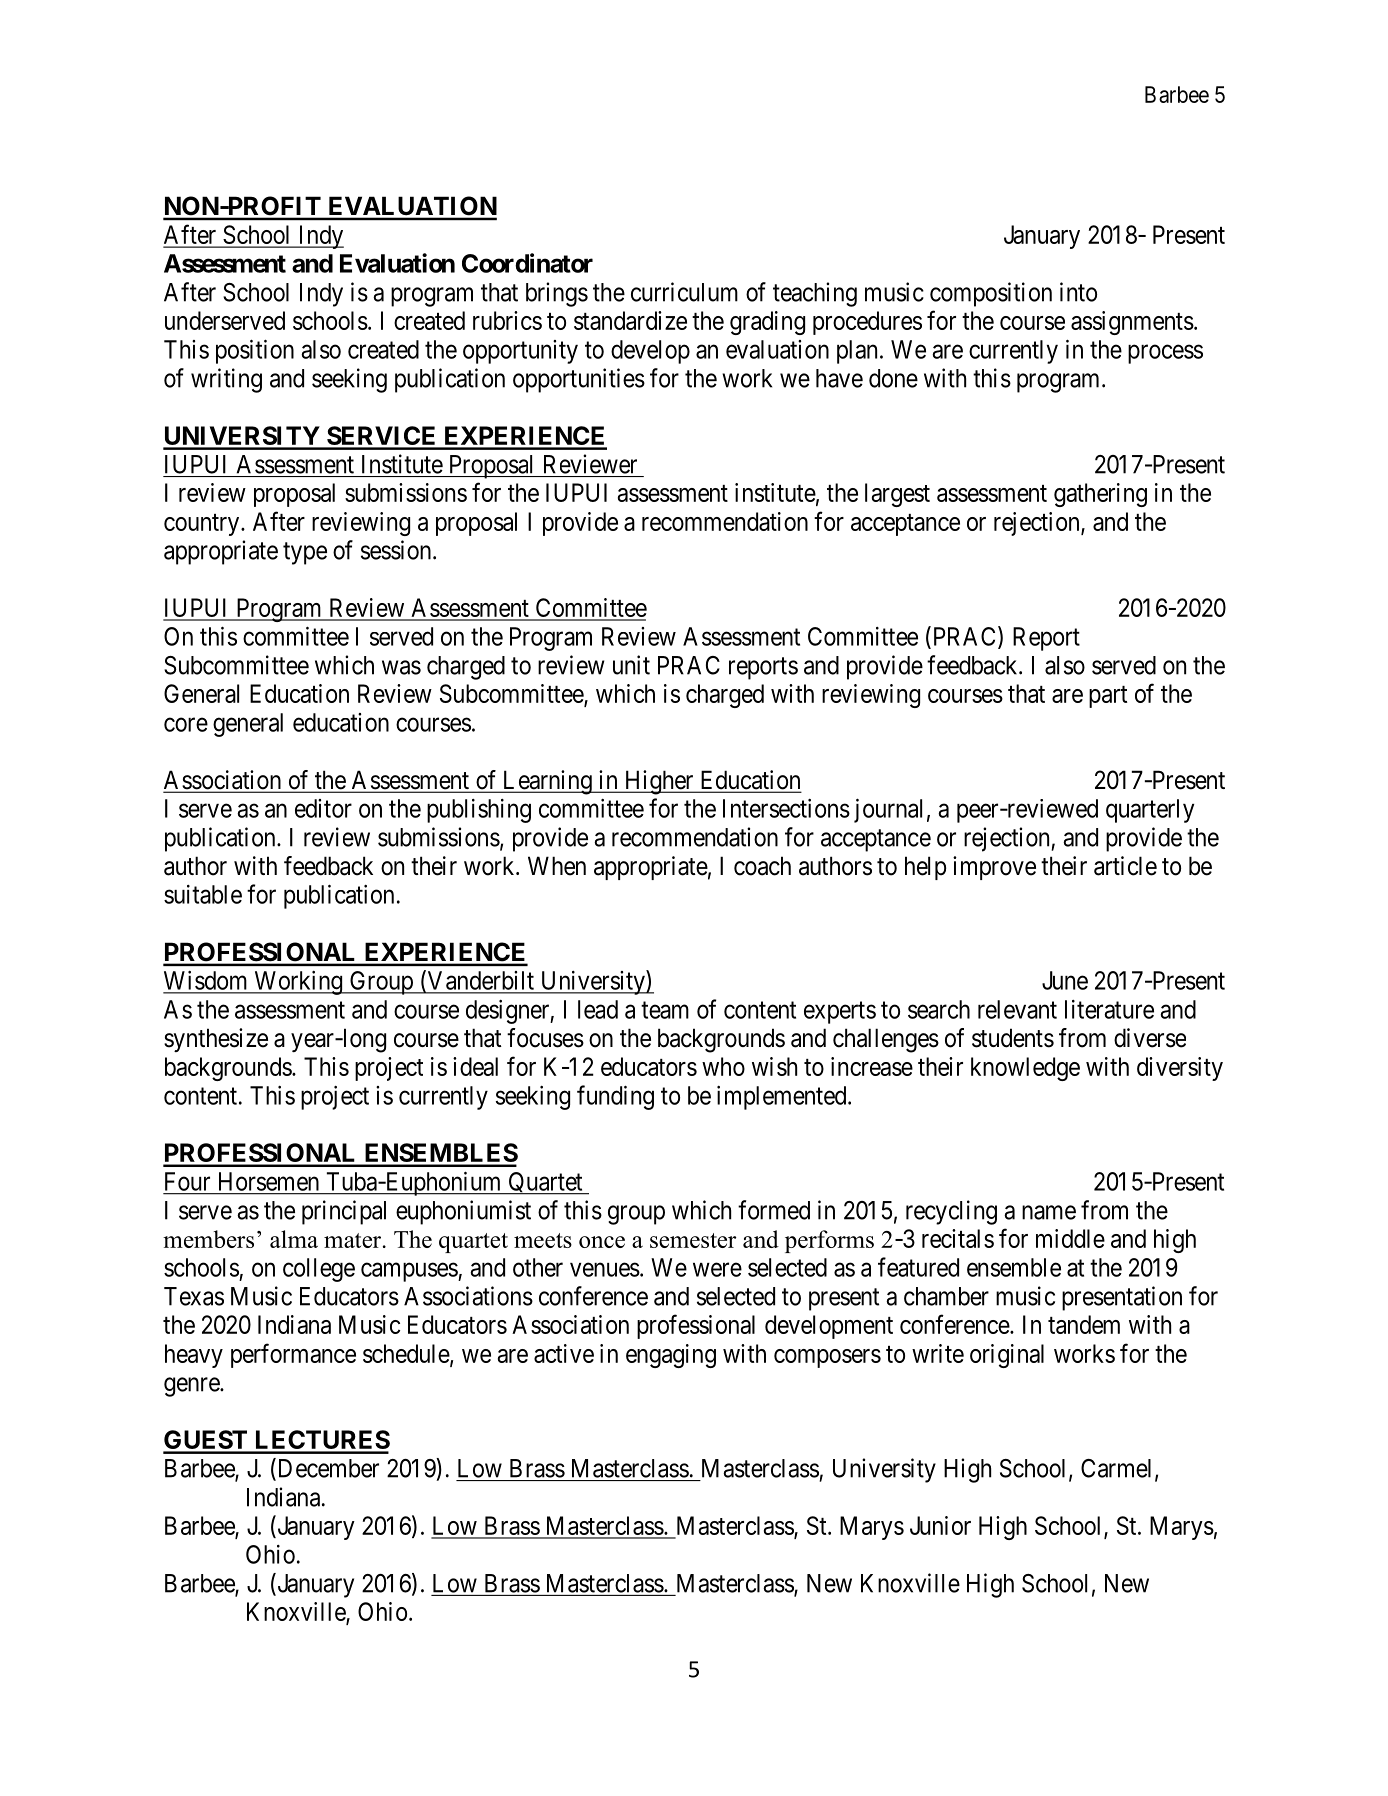 This screenshot has height=1796, width=1388. I want to click on into, so click(1078, 292).
